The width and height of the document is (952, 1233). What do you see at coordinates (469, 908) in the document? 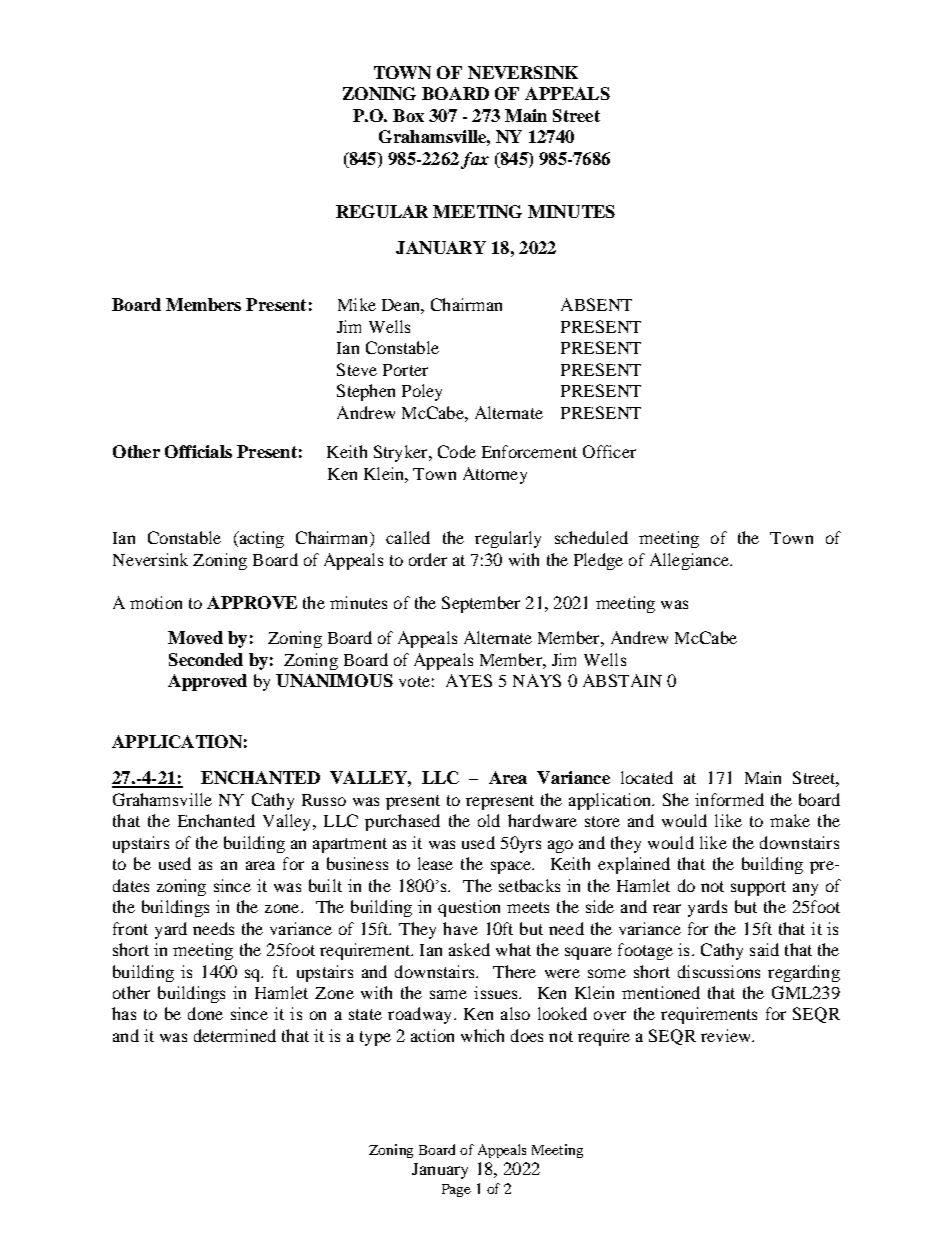
I see `question` at bounding box center [469, 908].
